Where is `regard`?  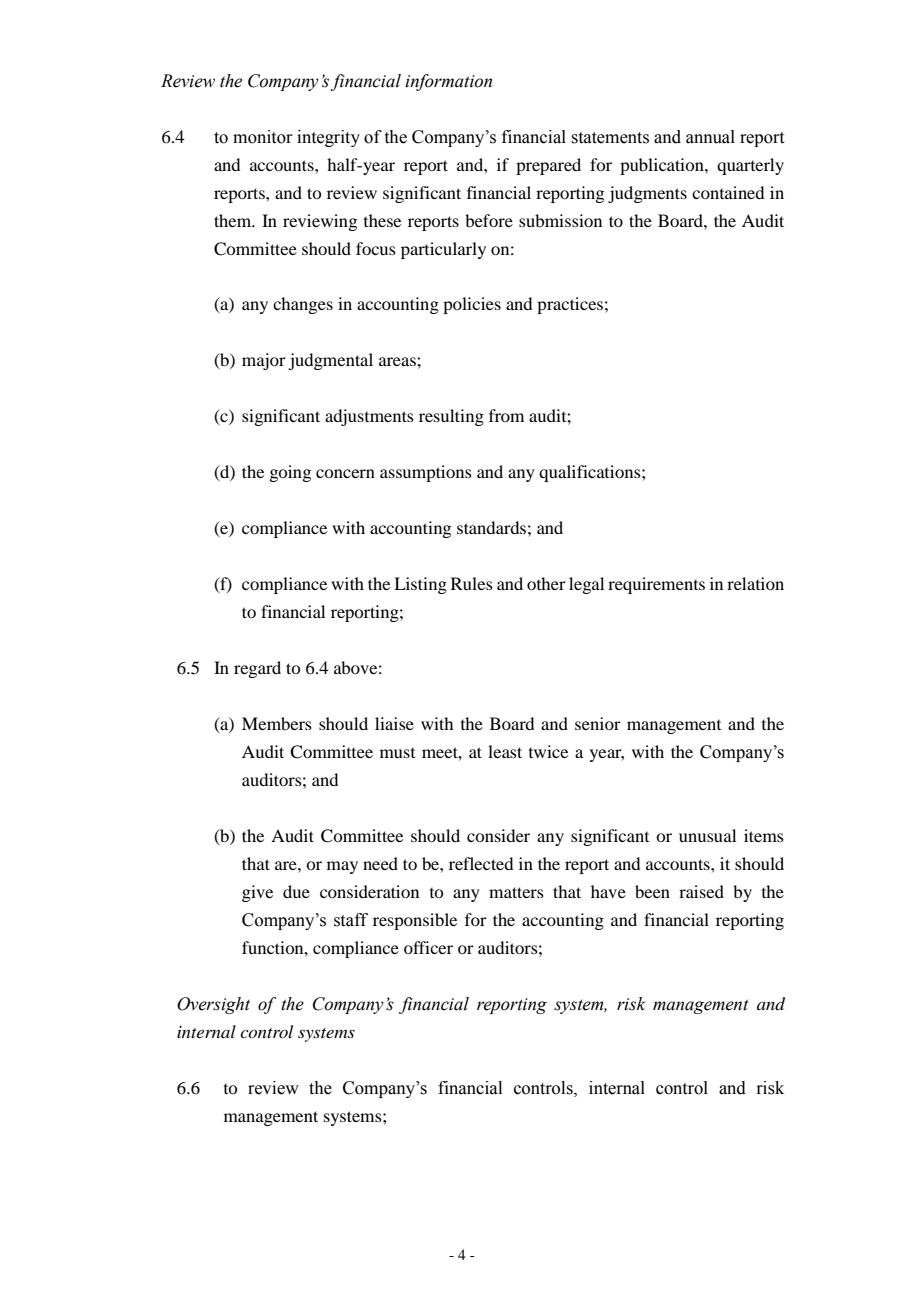
regard is located at coordinates (257, 669).
